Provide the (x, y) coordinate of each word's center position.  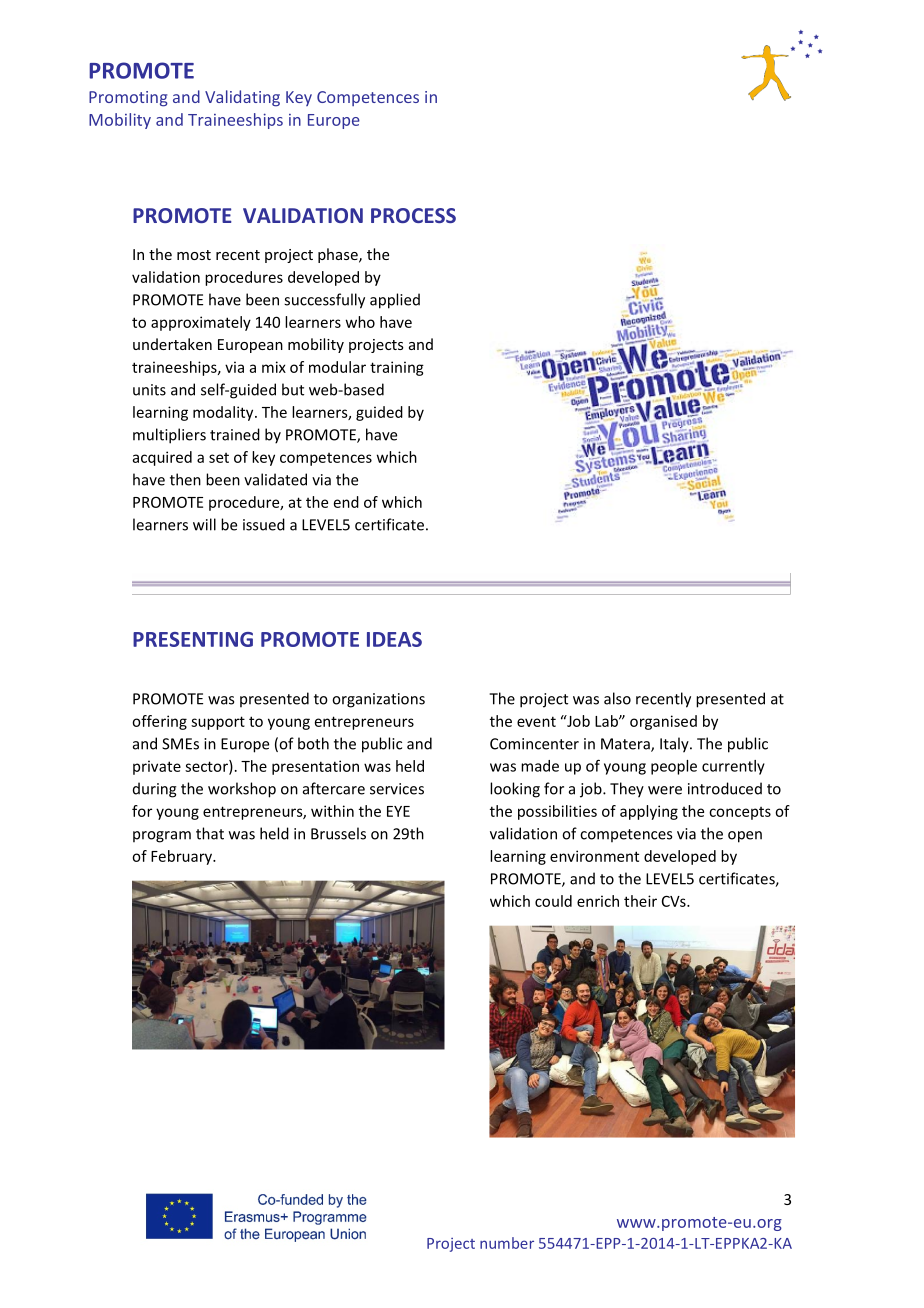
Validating (242, 98)
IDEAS (394, 639)
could (553, 901)
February (182, 857)
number (507, 1243)
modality (224, 413)
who (360, 322)
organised (663, 722)
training (397, 368)
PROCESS (413, 215)
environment (594, 856)
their (640, 901)
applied (395, 301)
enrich (598, 901)
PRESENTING (193, 639)
